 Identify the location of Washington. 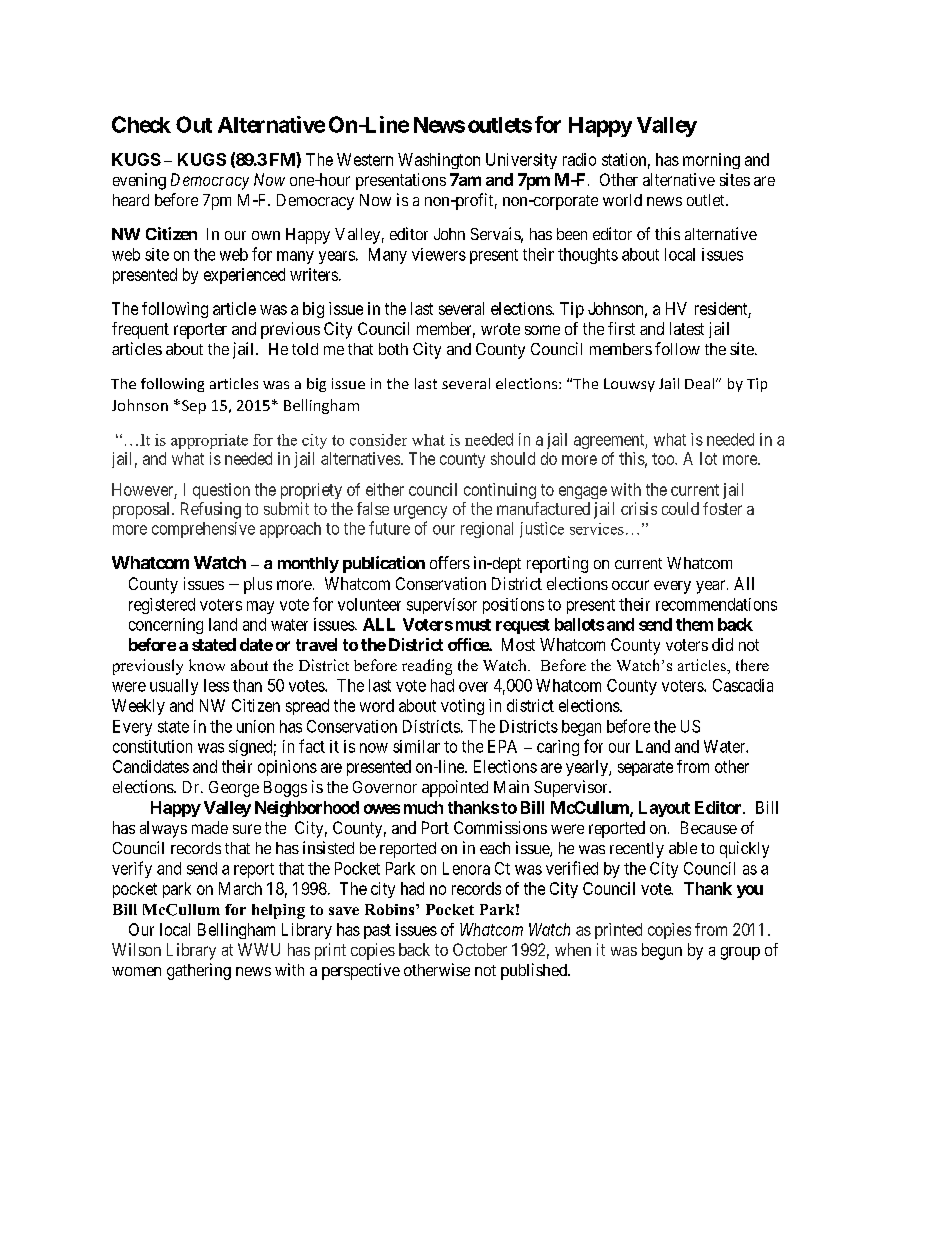
(439, 161).
